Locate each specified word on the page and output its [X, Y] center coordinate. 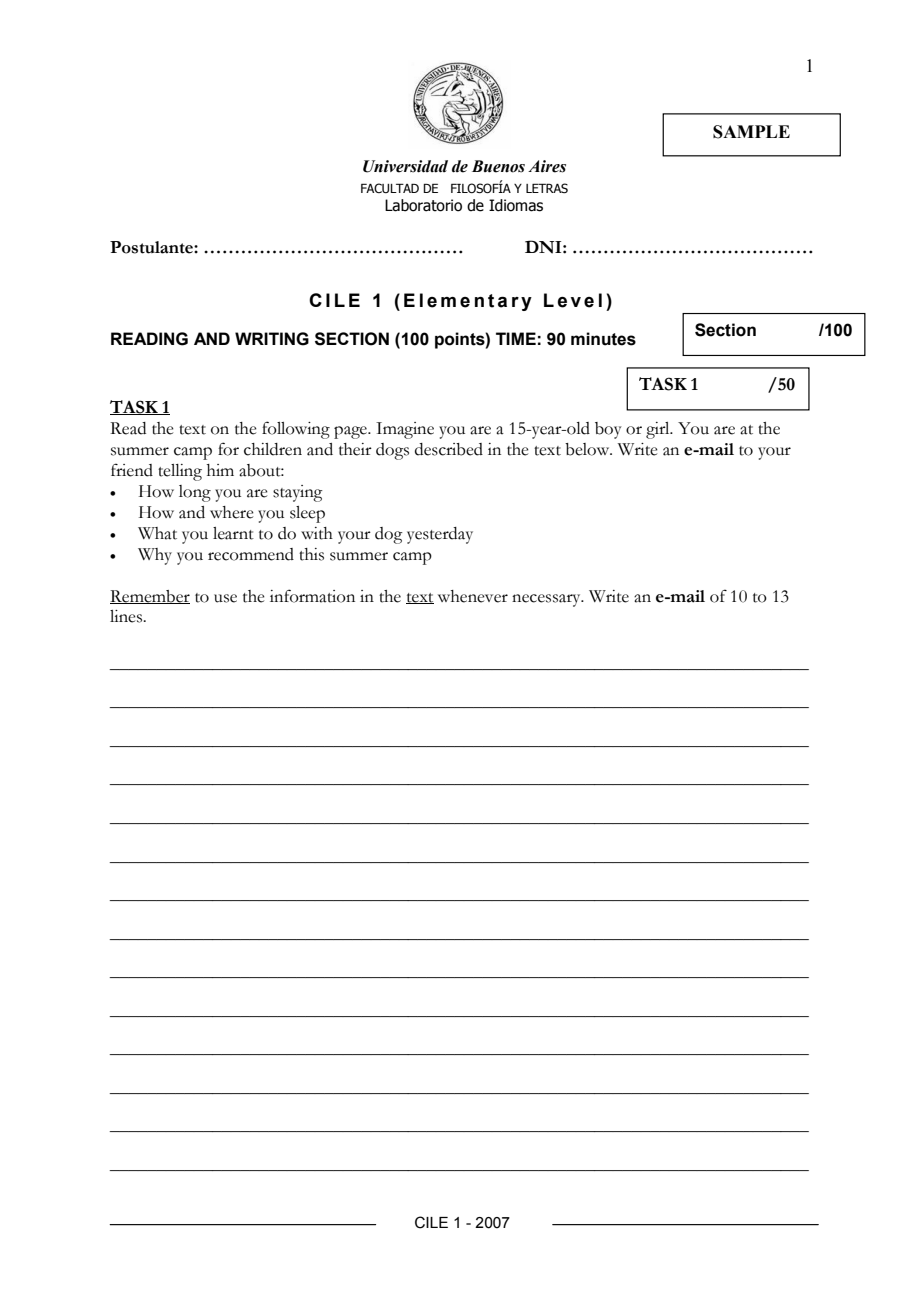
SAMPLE [751, 132]
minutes [603, 339]
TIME [516, 338]
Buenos [498, 166]
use [225, 598]
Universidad [405, 166]
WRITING [272, 339]
